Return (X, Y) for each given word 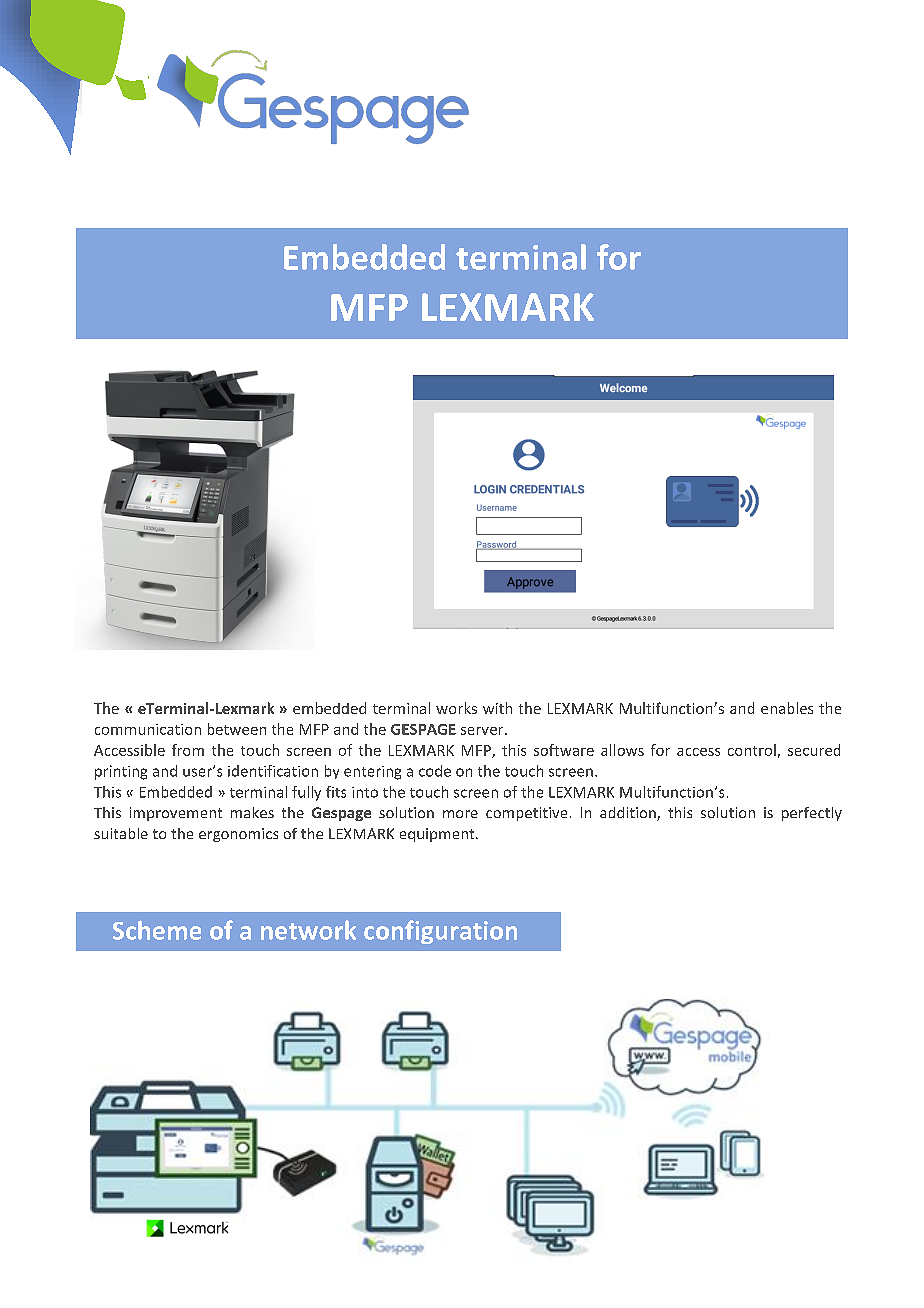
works (456, 708)
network (308, 930)
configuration (440, 932)
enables (787, 708)
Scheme (157, 930)
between (237, 729)
